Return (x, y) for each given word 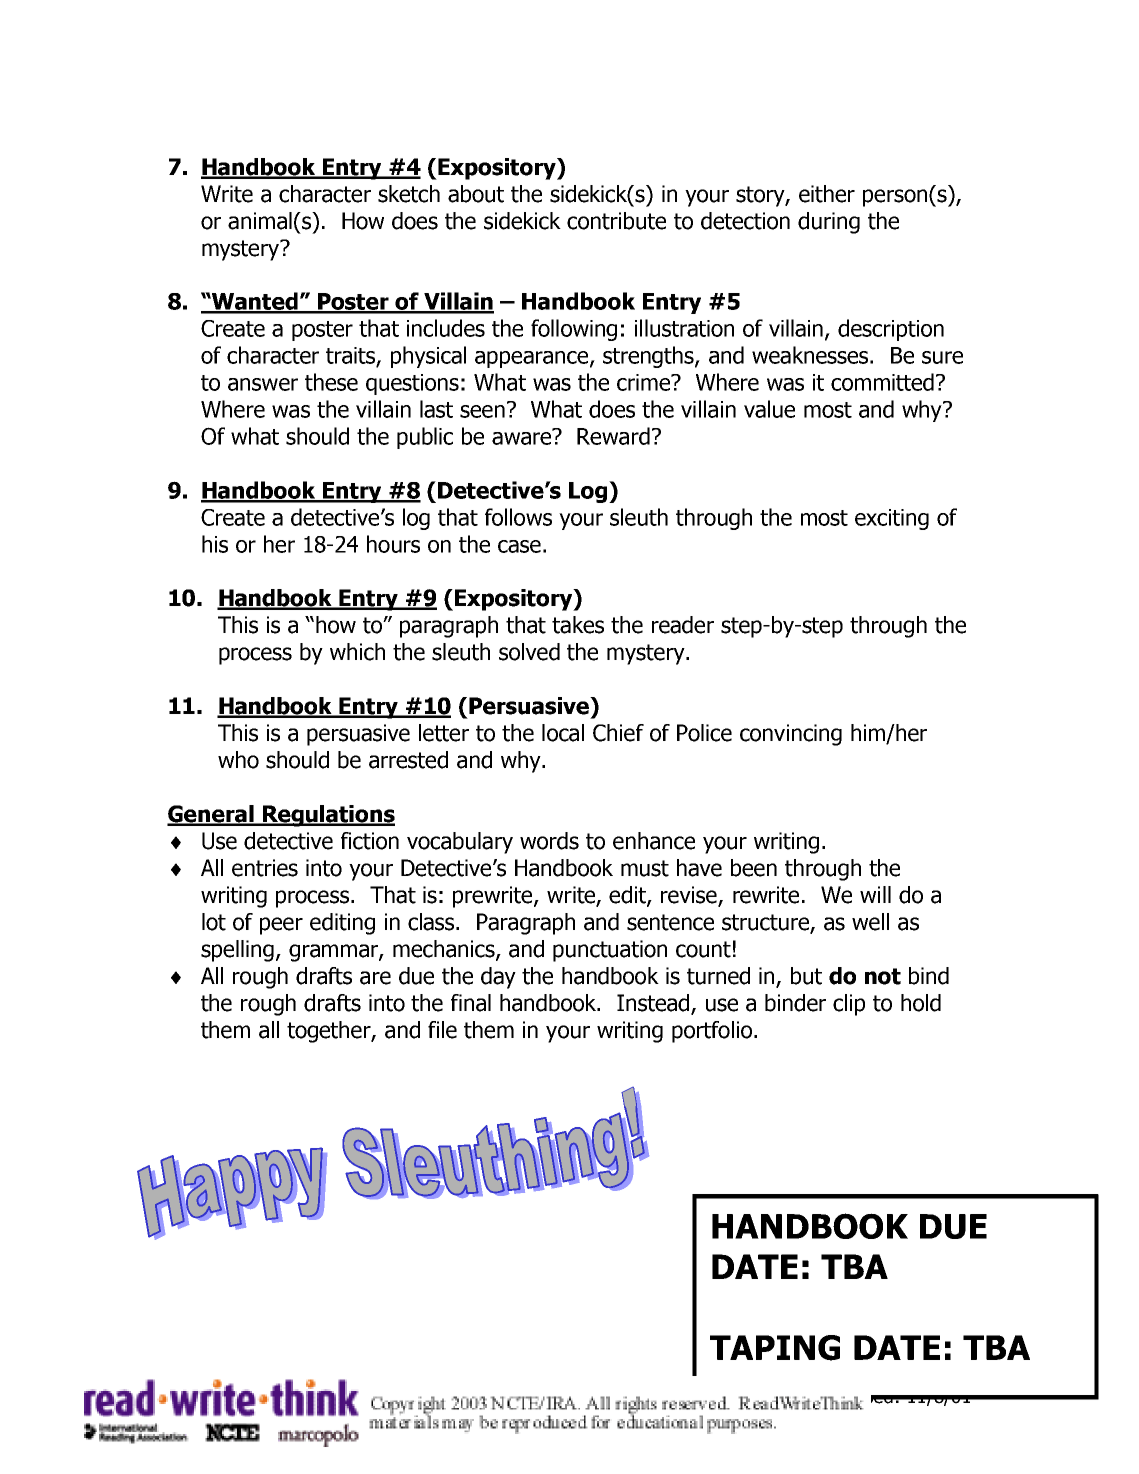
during (829, 223)
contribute (616, 221)
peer (281, 926)
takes (578, 625)
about (476, 194)
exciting (892, 519)
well (870, 922)
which (357, 652)
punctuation (610, 951)
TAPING (775, 1348)
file (442, 1030)
